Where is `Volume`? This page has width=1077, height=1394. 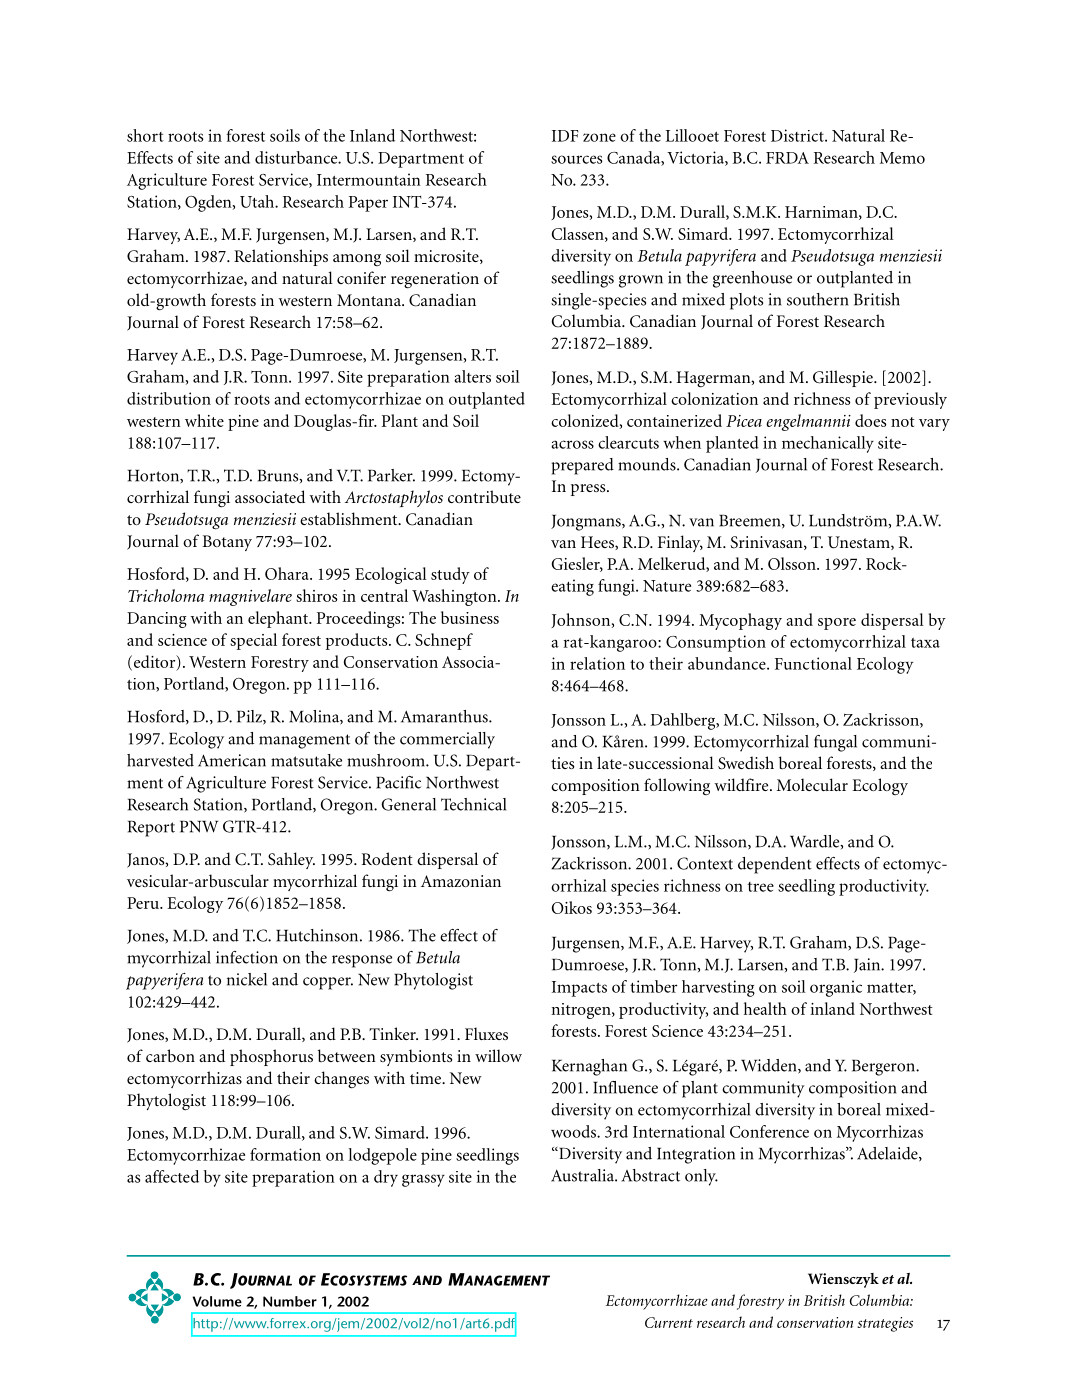 Volume is located at coordinates (217, 1301).
